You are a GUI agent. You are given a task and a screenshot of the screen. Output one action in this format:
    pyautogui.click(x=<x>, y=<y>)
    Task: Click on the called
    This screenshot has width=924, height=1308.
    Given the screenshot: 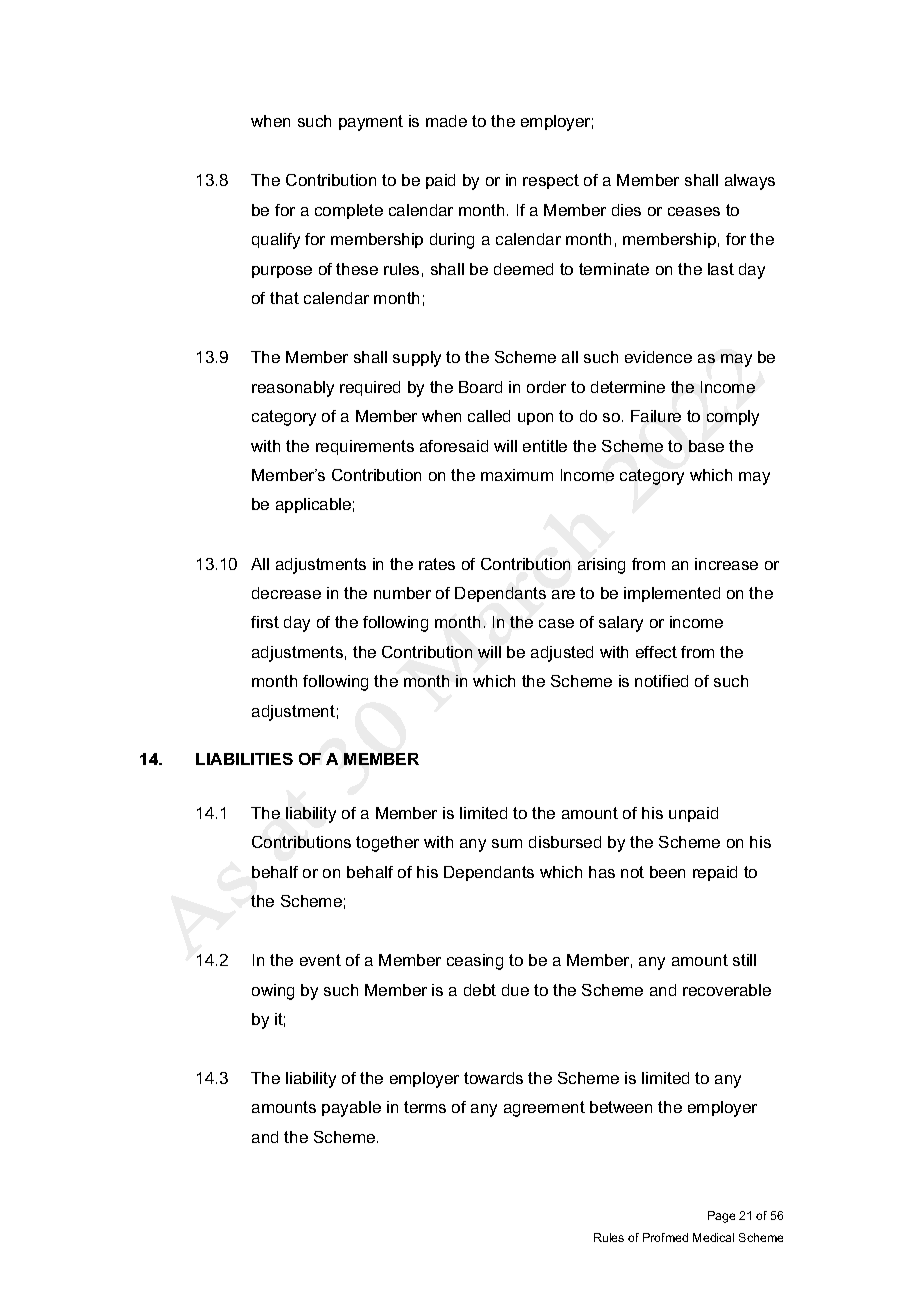 What is the action you would take?
    pyautogui.click(x=489, y=416)
